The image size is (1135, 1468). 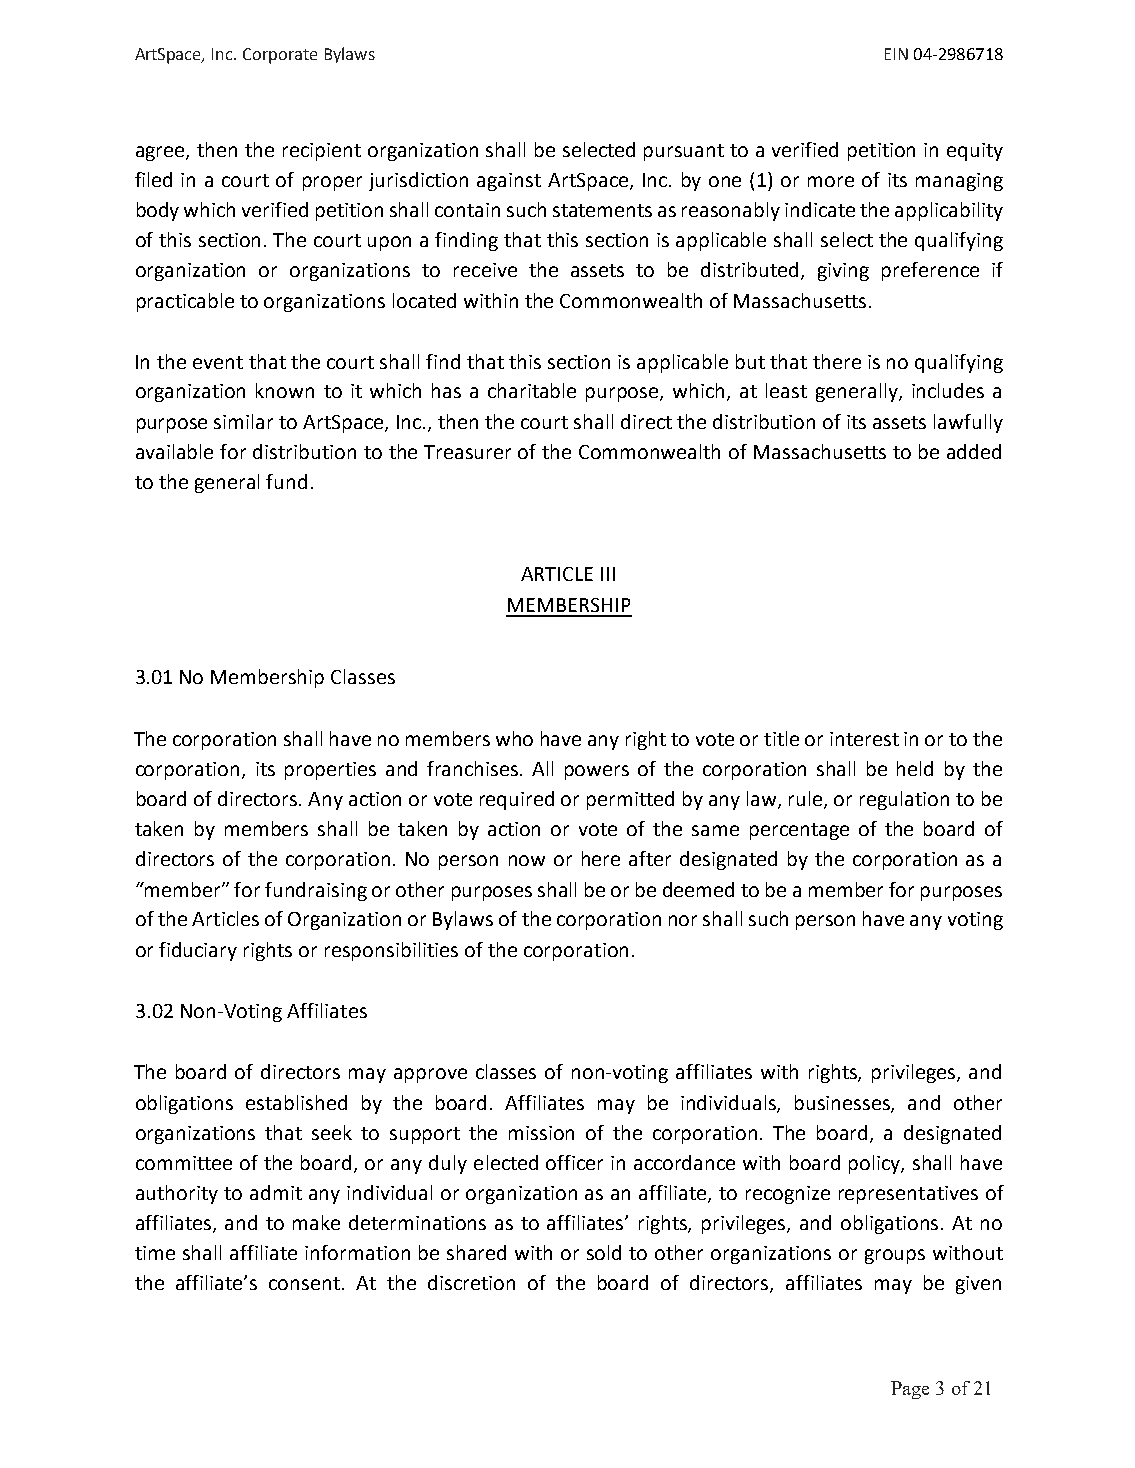 I want to click on who, so click(x=514, y=738).
